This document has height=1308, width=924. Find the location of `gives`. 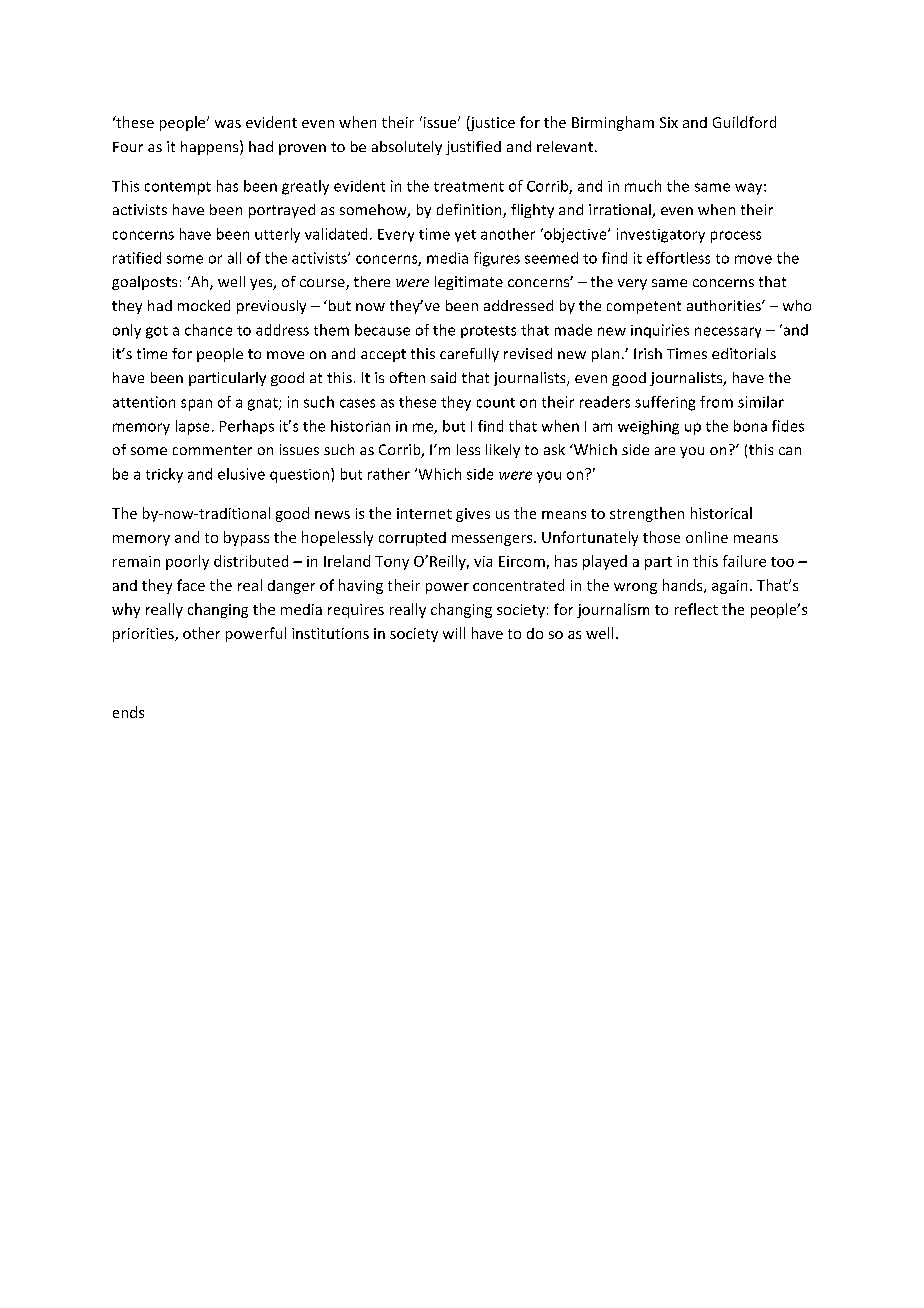

gives is located at coordinates (473, 515).
